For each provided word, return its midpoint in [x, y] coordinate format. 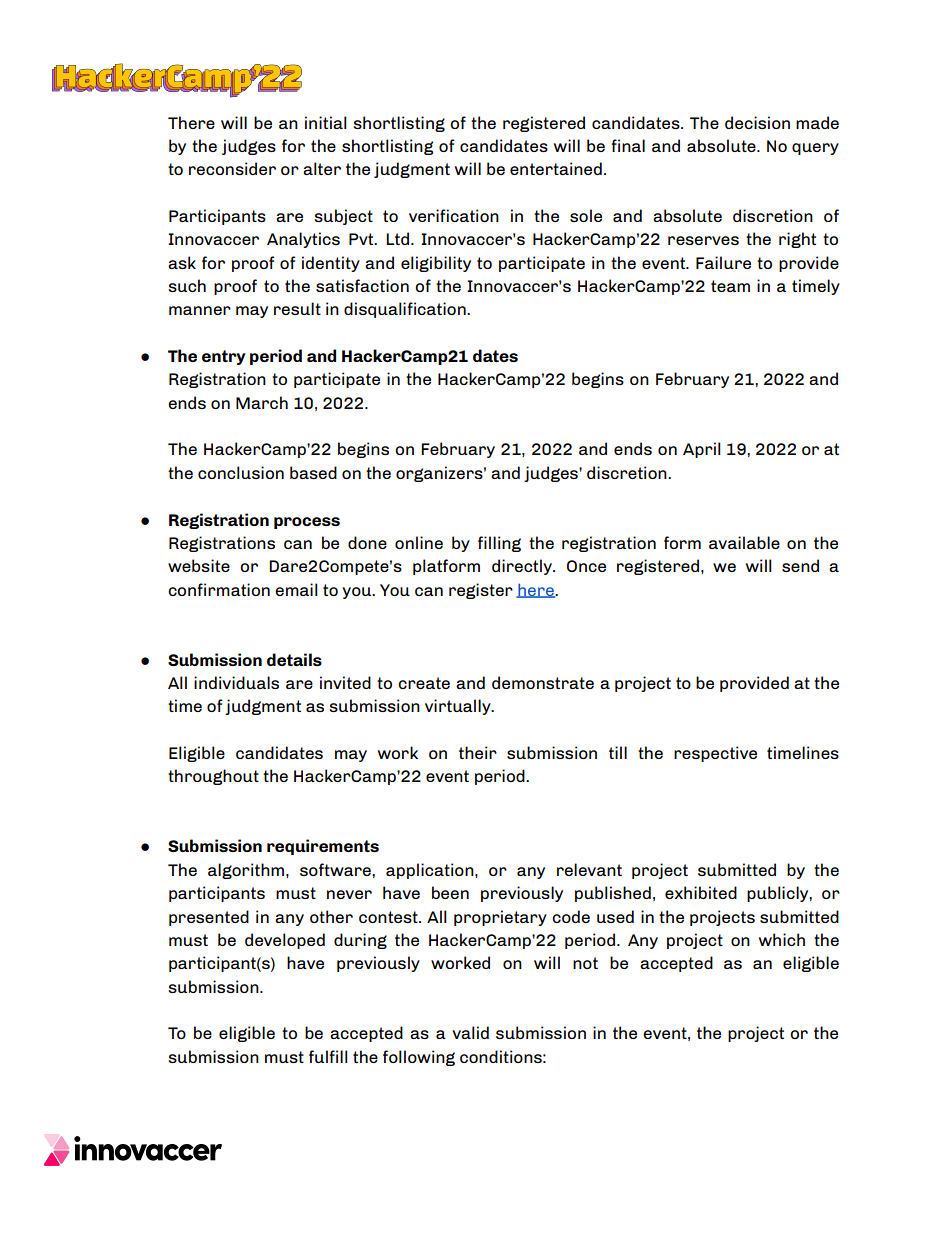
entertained [556, 168]
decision [757, 122]
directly [523, 567]
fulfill [328, 1056]
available [744, 542]
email [296, 589]
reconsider [232, 168]
